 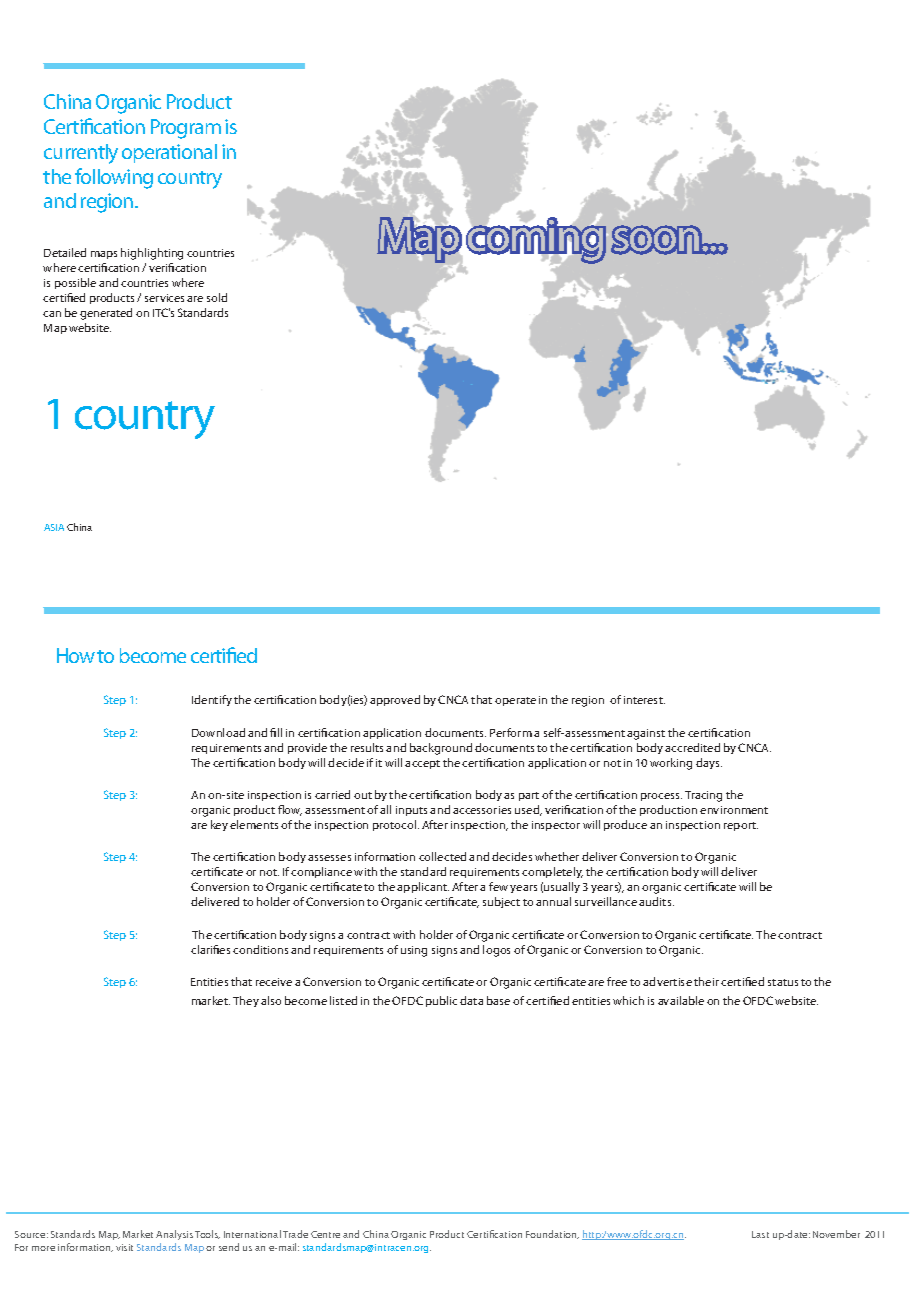 What do you see at coordinates (395, 700) in the page?
I see `approved` at bounding box center [395, 700].
